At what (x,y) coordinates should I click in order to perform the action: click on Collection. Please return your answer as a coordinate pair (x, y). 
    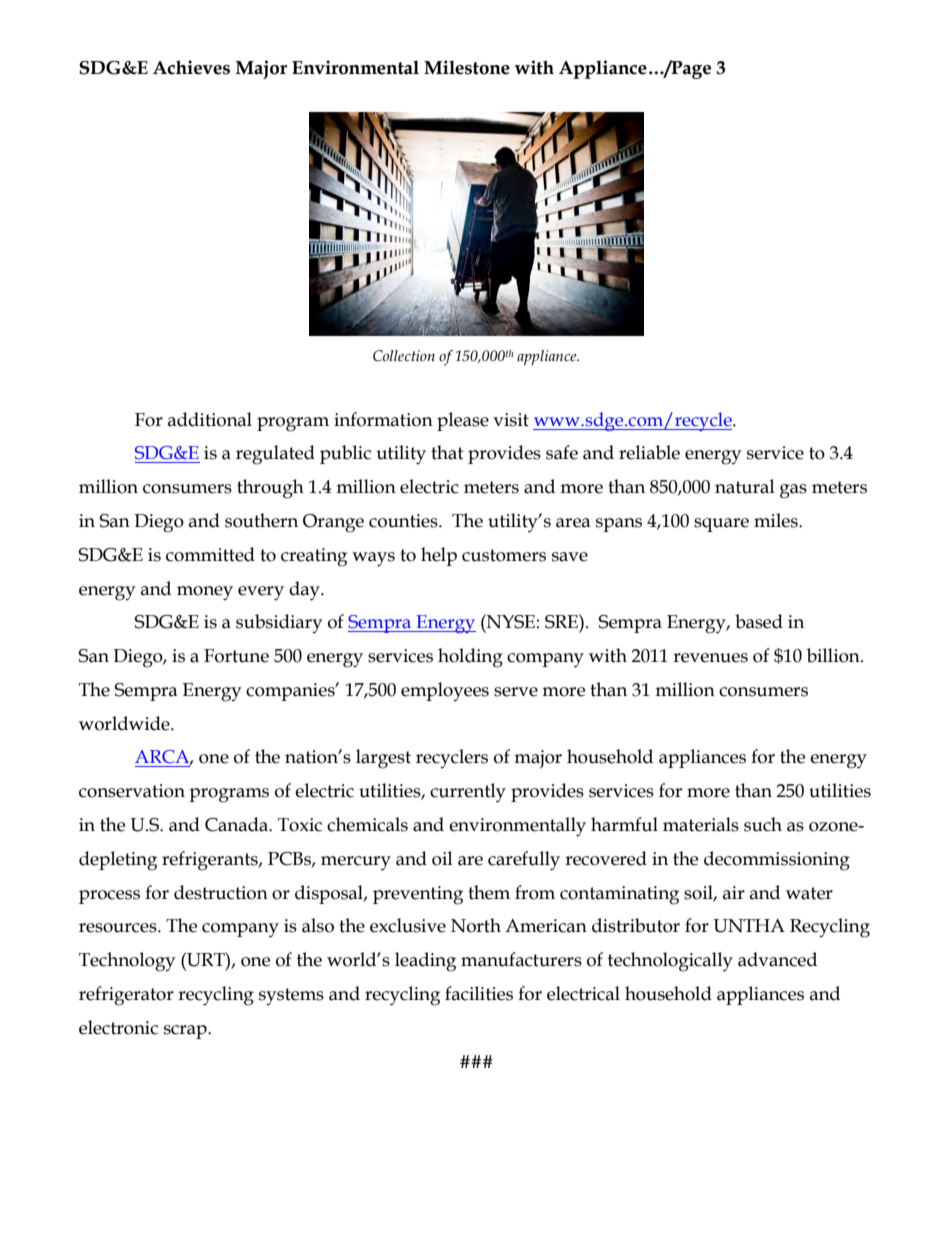
    Looking at the image, I should click on (404, 356).
